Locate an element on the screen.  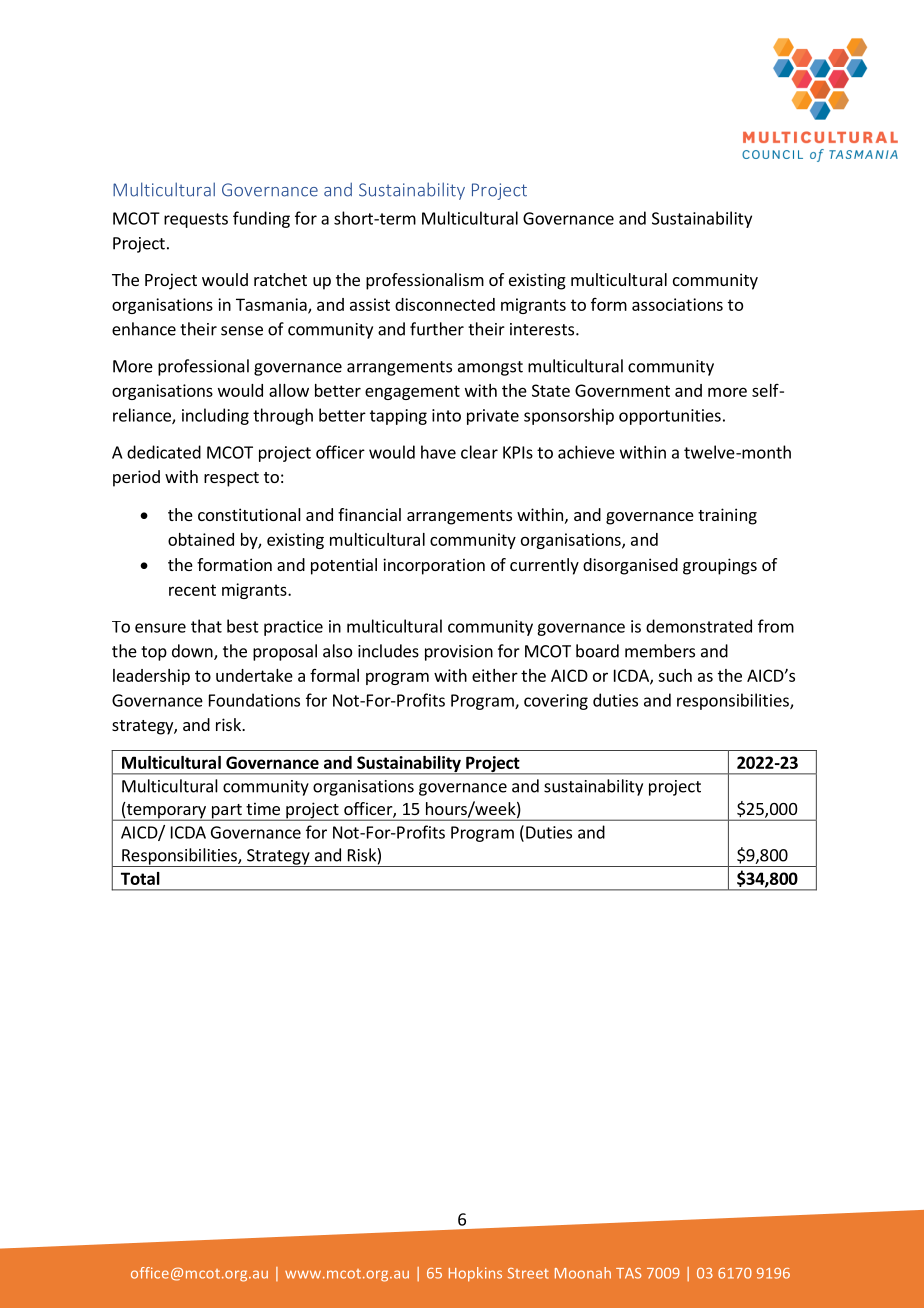
time is located at coordinates (263, 808).
